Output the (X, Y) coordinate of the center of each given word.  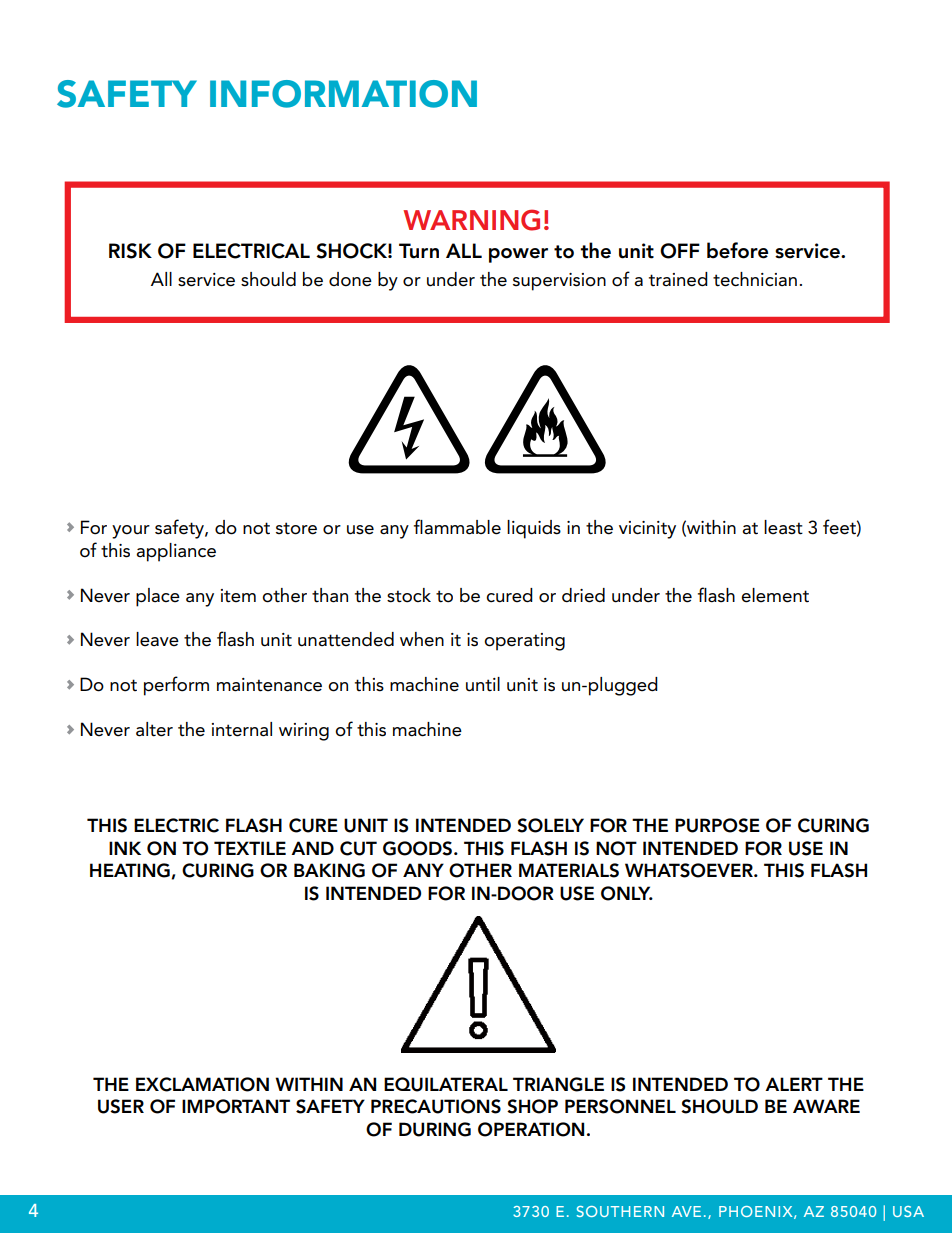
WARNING (471, 220)
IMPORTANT (236, 1106)
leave (157, 639)
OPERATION (531, 1129)
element (775, 595)
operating (524, 642)
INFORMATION (343, 94)
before (737, 250)
